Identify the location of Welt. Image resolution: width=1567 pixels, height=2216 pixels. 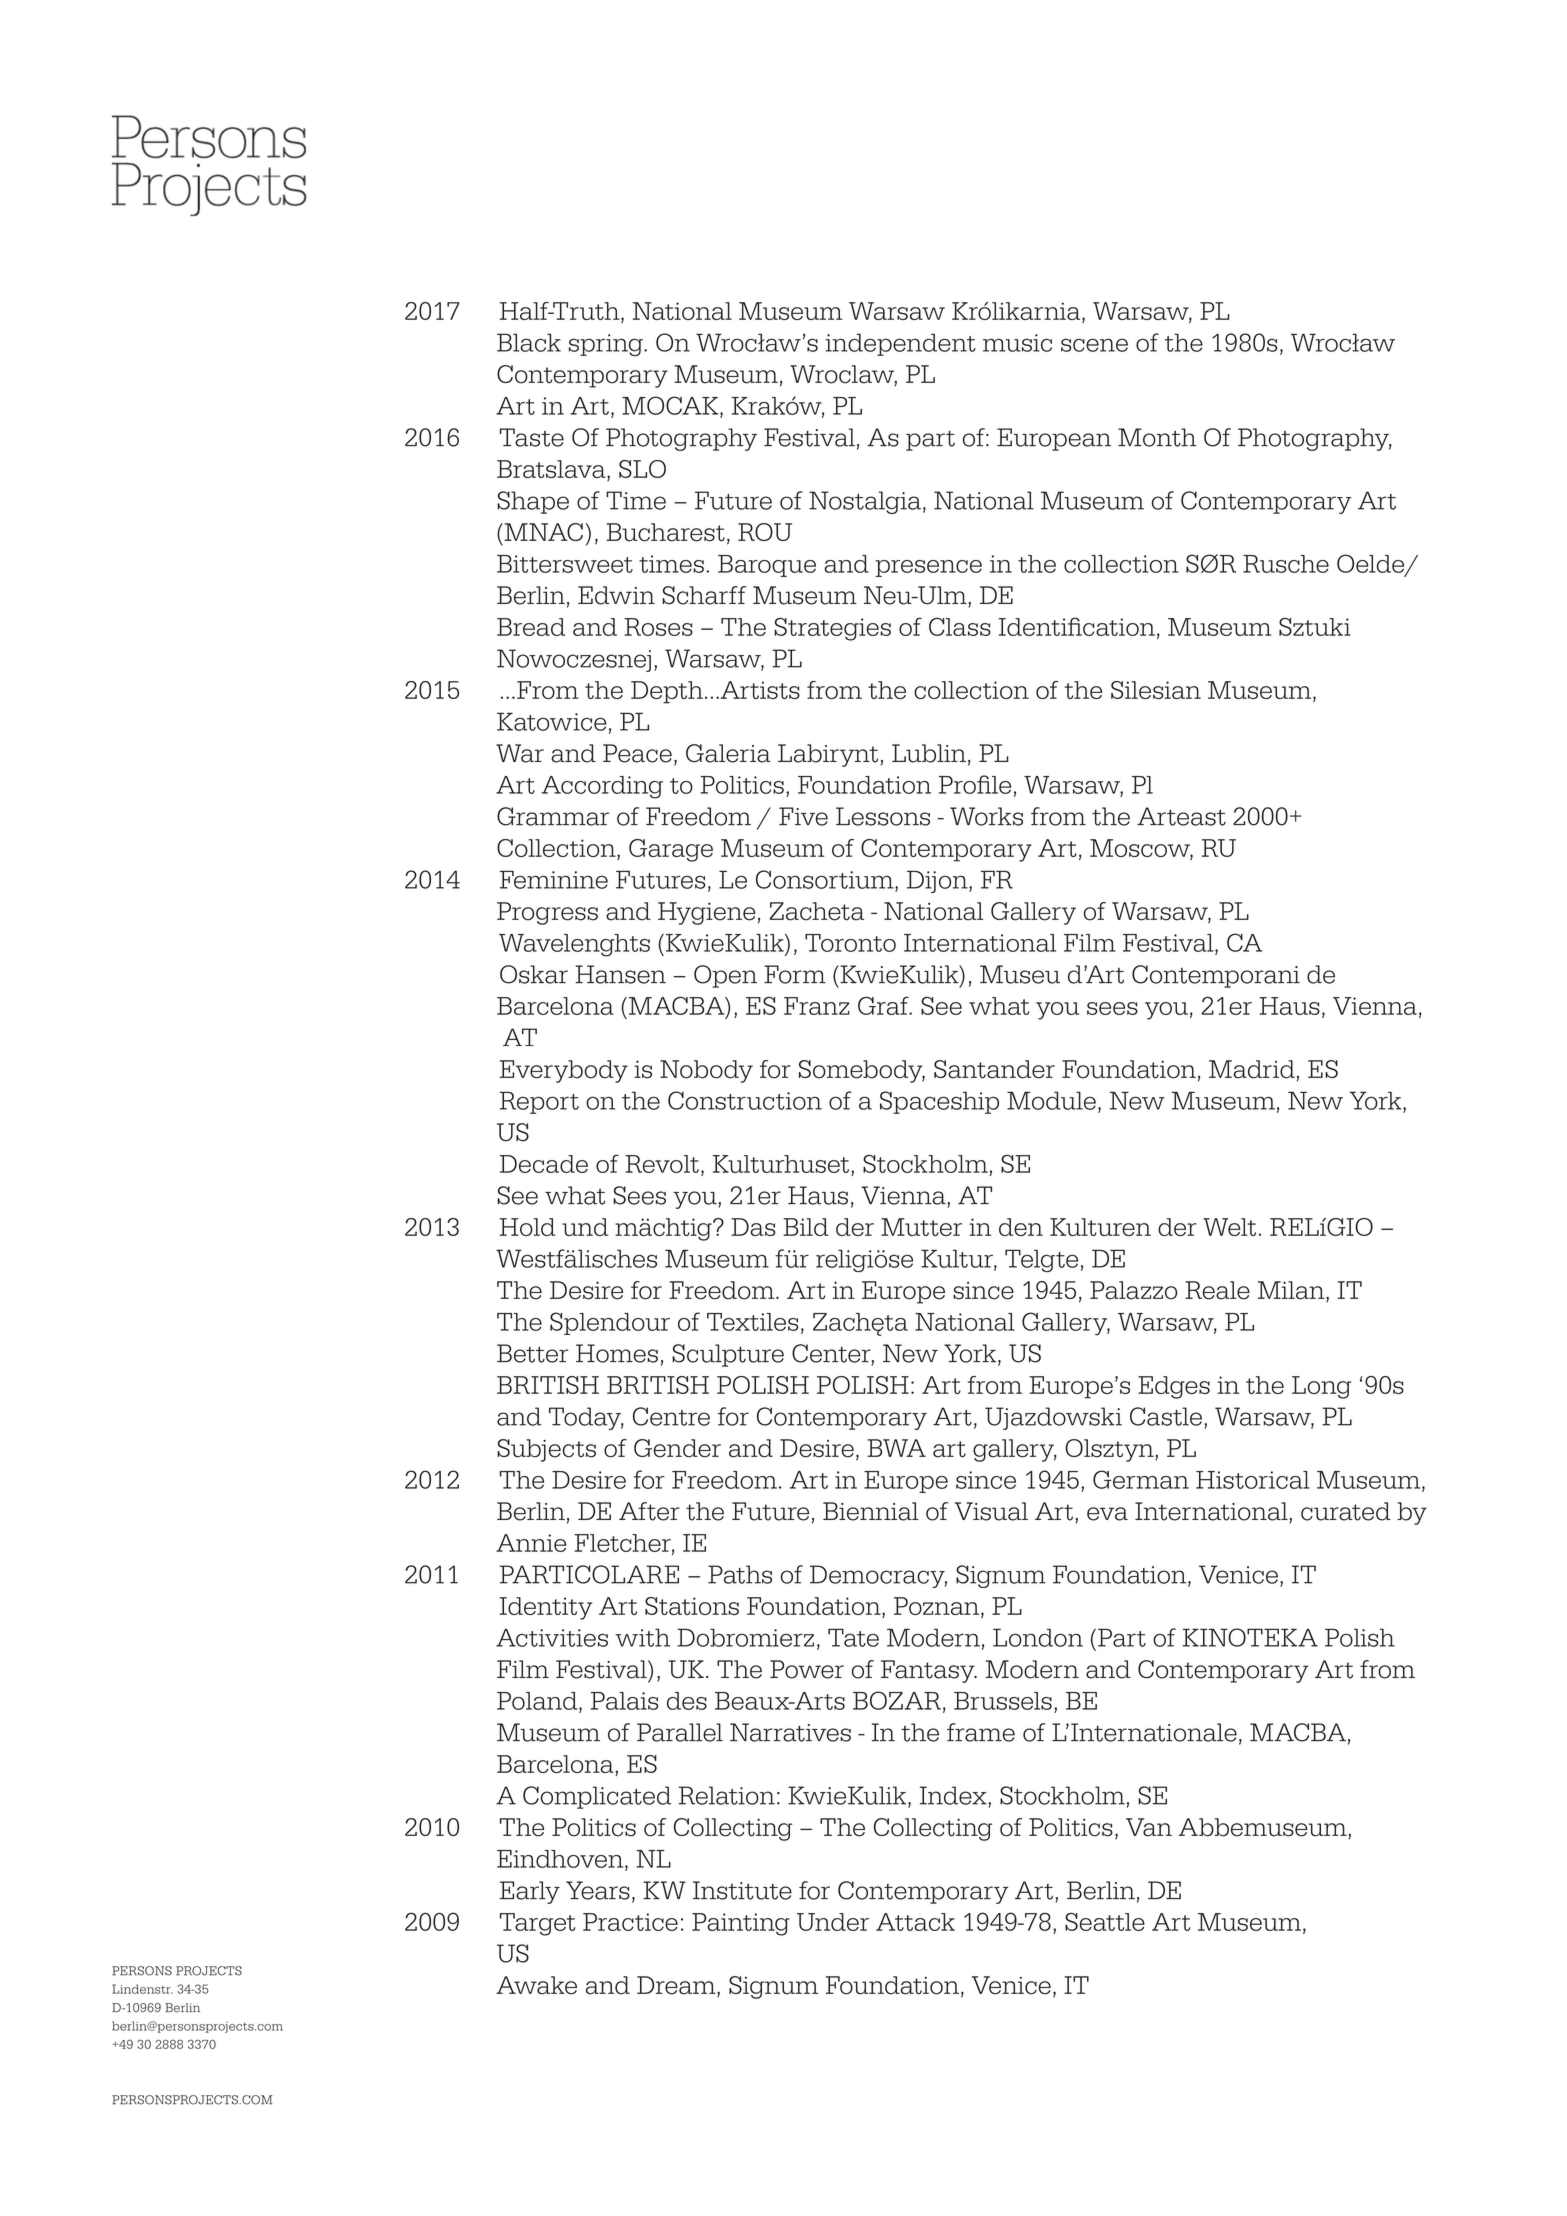
(1229, 1227).
